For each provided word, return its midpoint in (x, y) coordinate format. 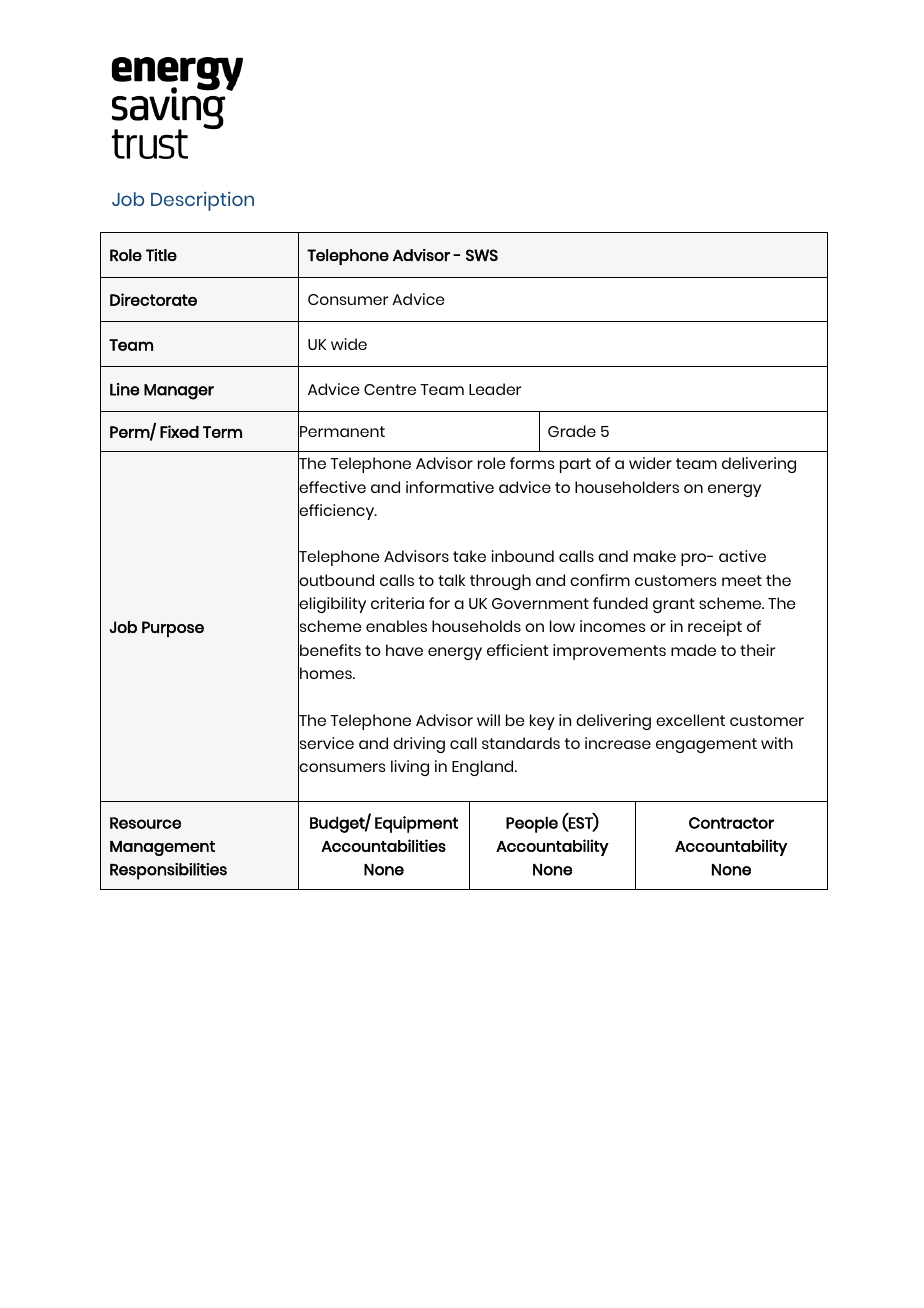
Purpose (173, 629)
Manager (179, 392)
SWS (482, 255)
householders (627, 487)
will (488, 720)
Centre (390, 389)
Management (162, 848)
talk (451, 580)
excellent (690, 720)
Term (222, 432)
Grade (572, 431)
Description (202, 201)
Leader (495, 389)
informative (450, 487)
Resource (145, 823)
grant (674, 605)
